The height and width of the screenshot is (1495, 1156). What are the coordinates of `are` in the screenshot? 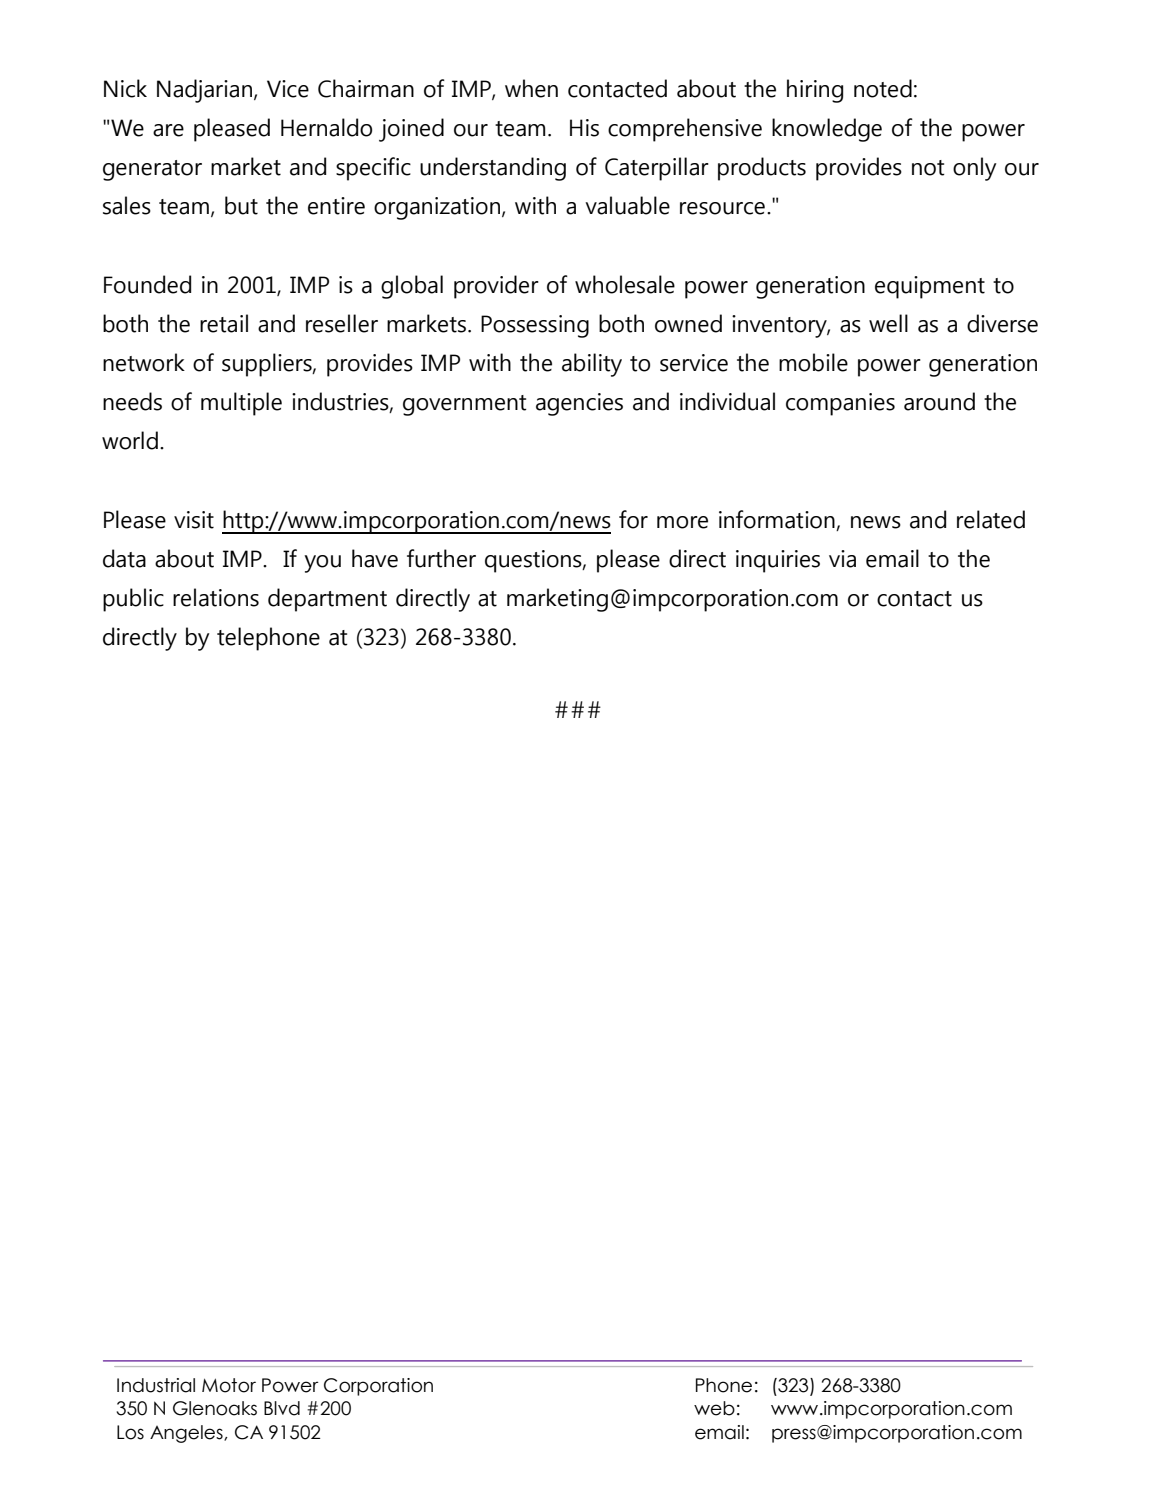 It's located at (168, 130).
